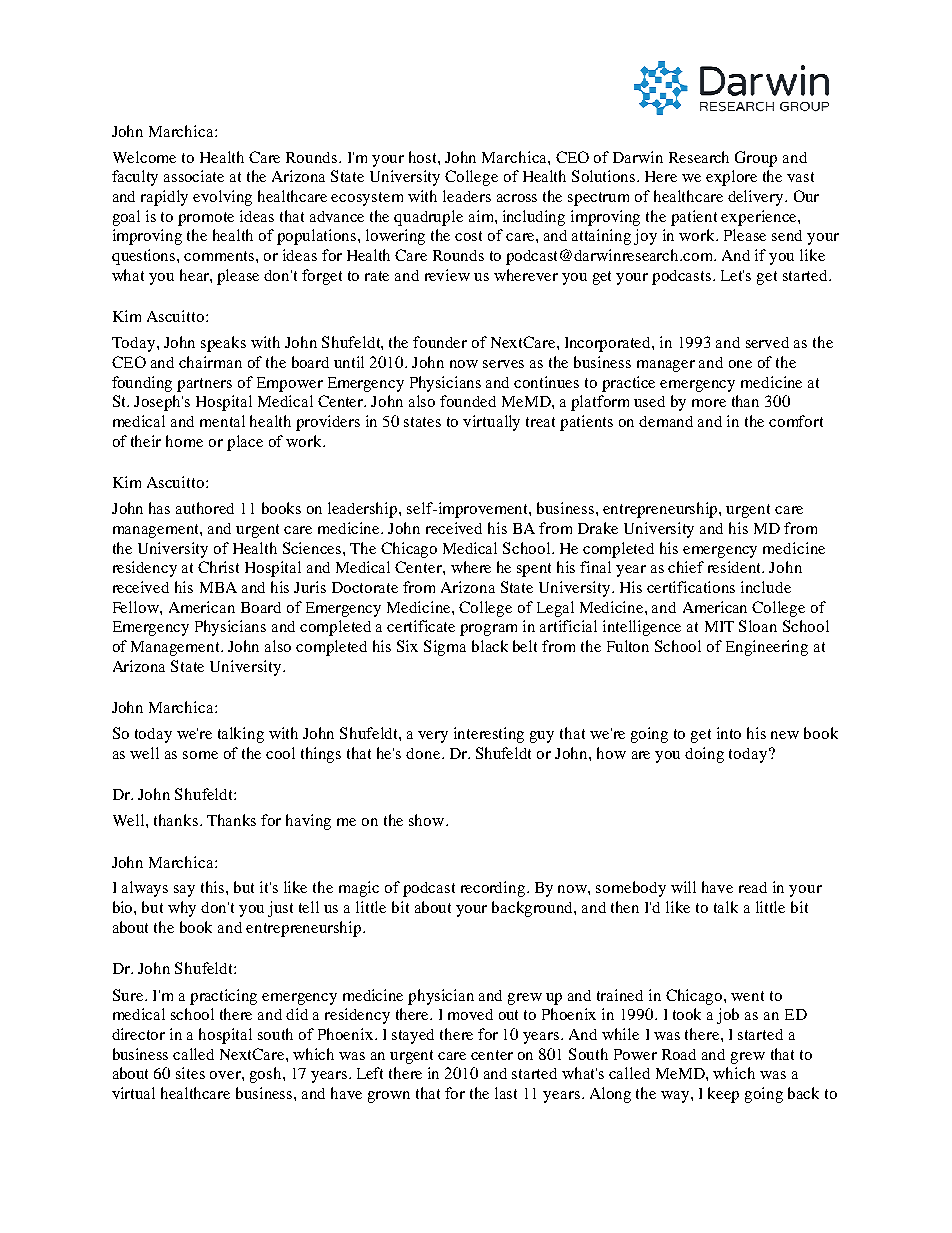  I want to click on mental, so click(222, 421).
